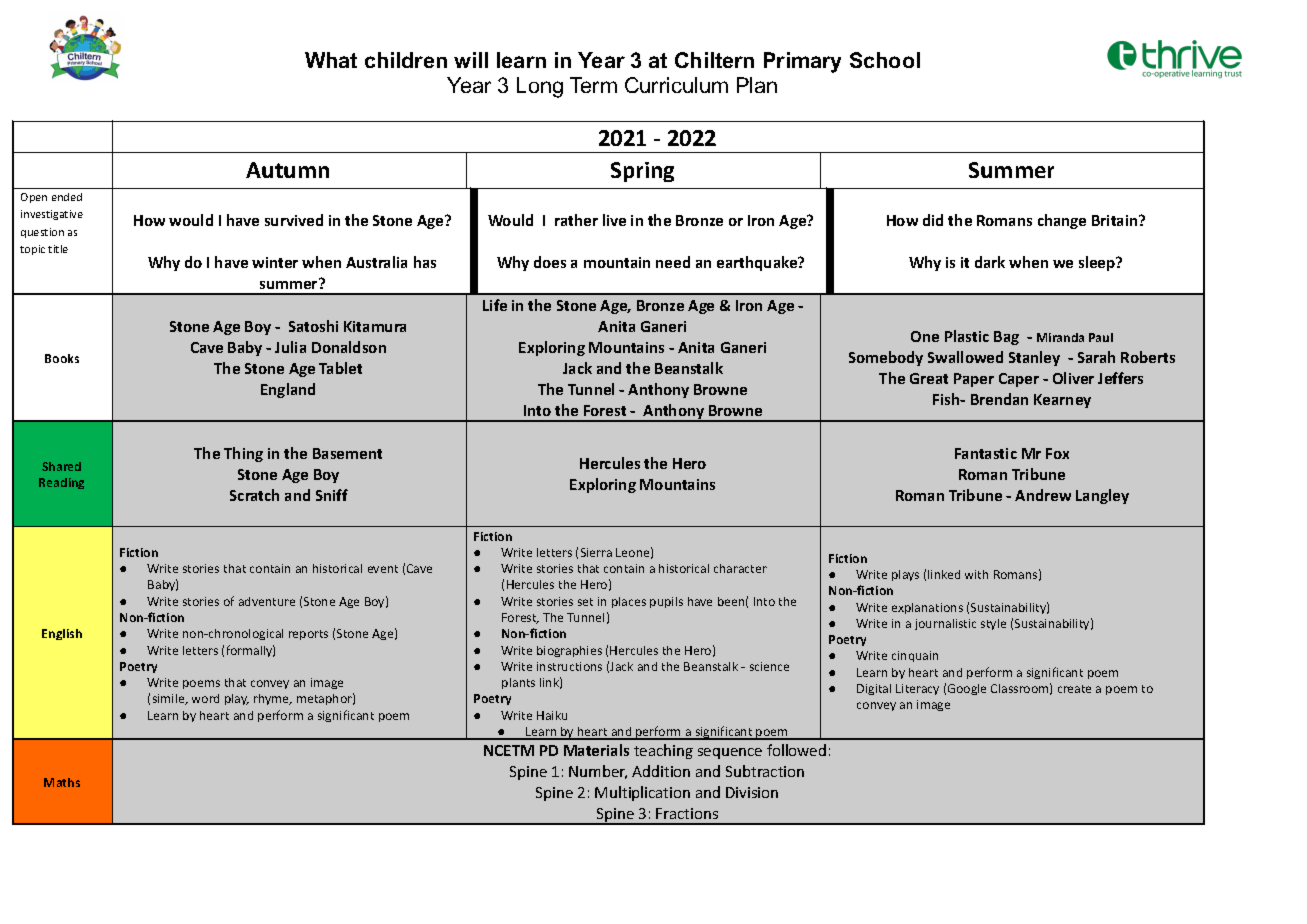 The height and width of the image is (924, 1307). What do you see at coordinates (593, 85) in the image?
I see `Term` at bounding box center [593, 85].
